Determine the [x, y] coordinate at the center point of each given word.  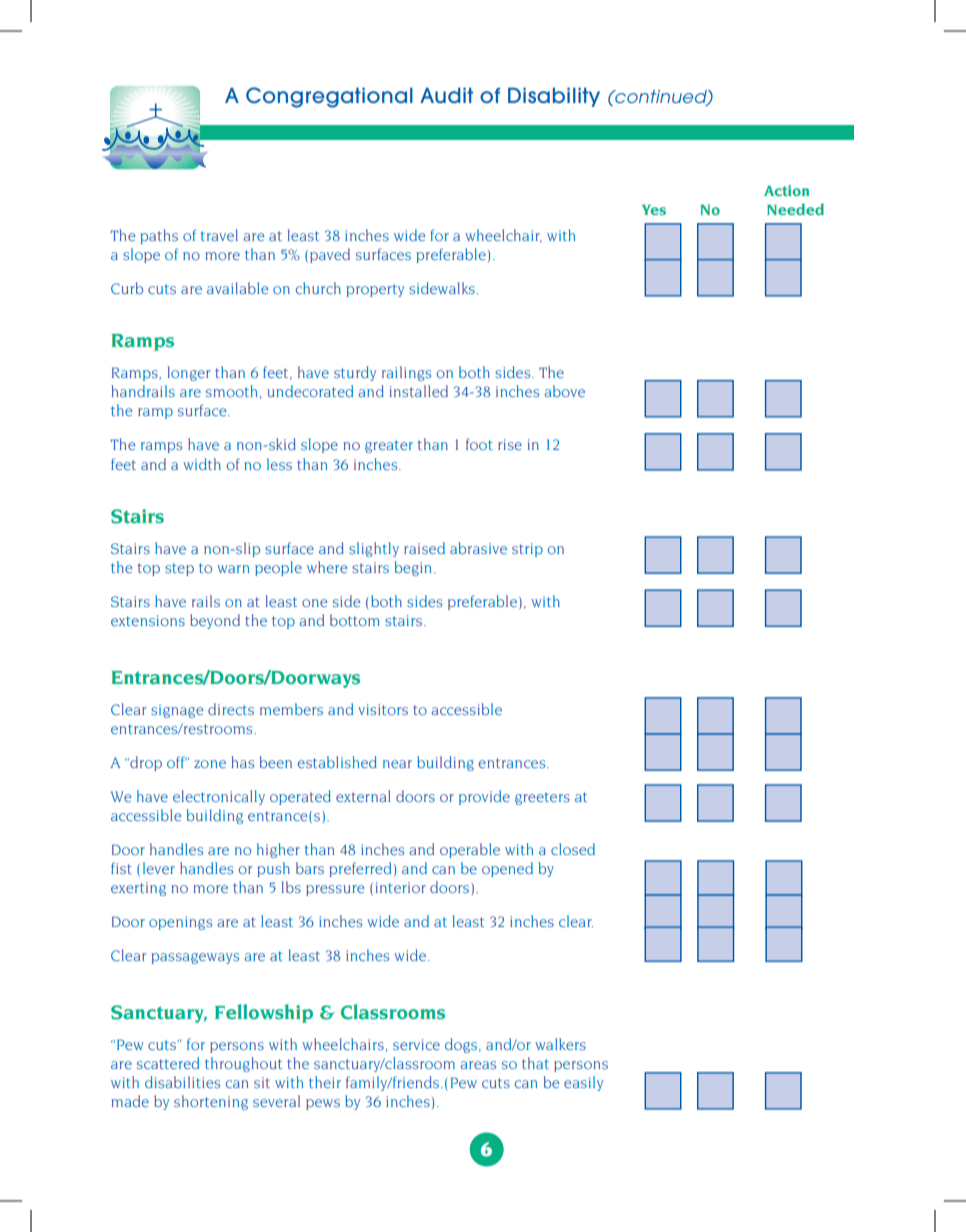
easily [583, 1083]
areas [478, 1065]
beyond [215, 621]
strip [527, 550]
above [565, 391]
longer [189, 373]
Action [786, 190]
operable [470, 850]
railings [406, 373]
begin [413, 568]
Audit [446, 95]
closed [573, 849]
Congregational [329, 97]
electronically [219, 797]
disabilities [182, 1082]
